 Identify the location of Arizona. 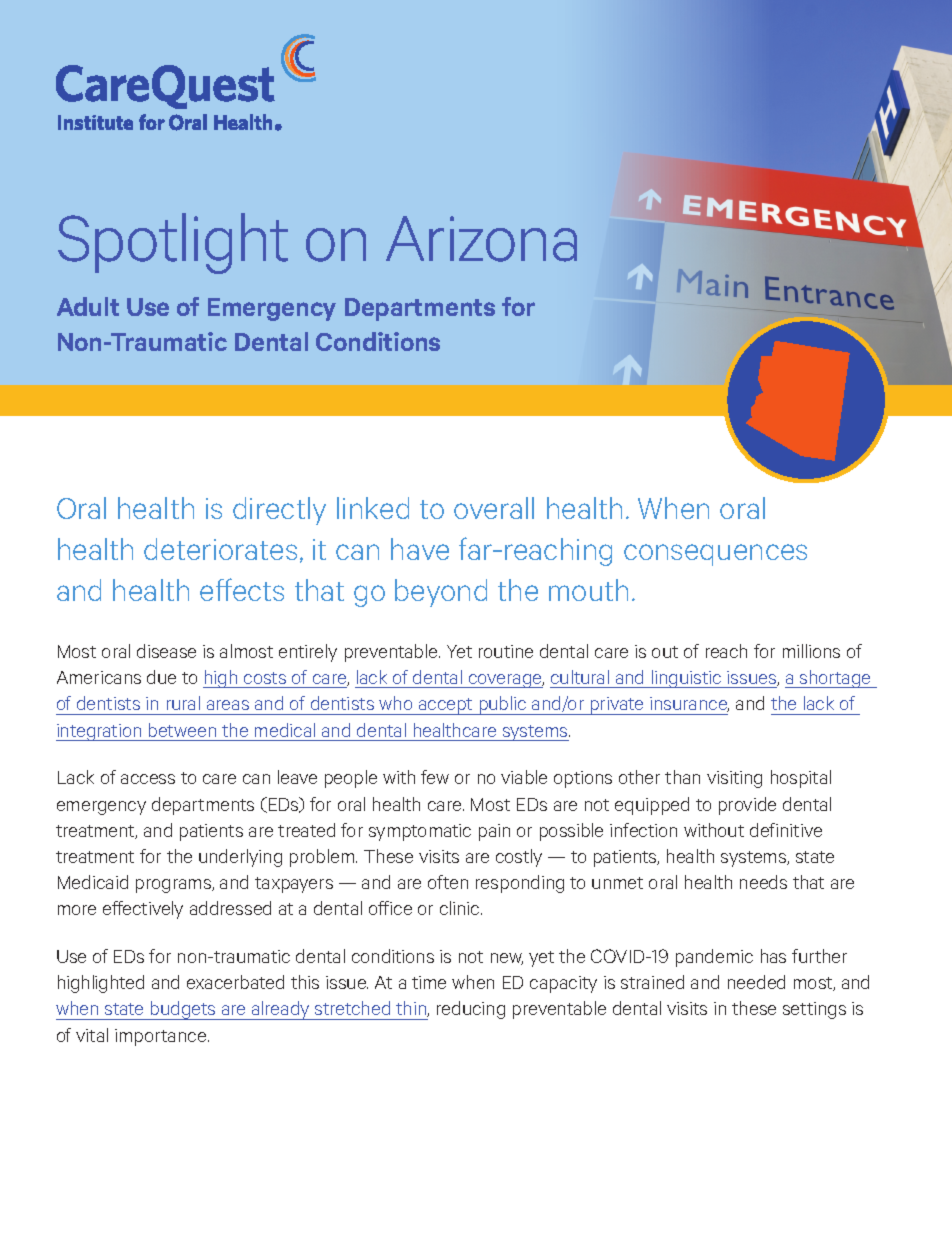
(481, 239).
